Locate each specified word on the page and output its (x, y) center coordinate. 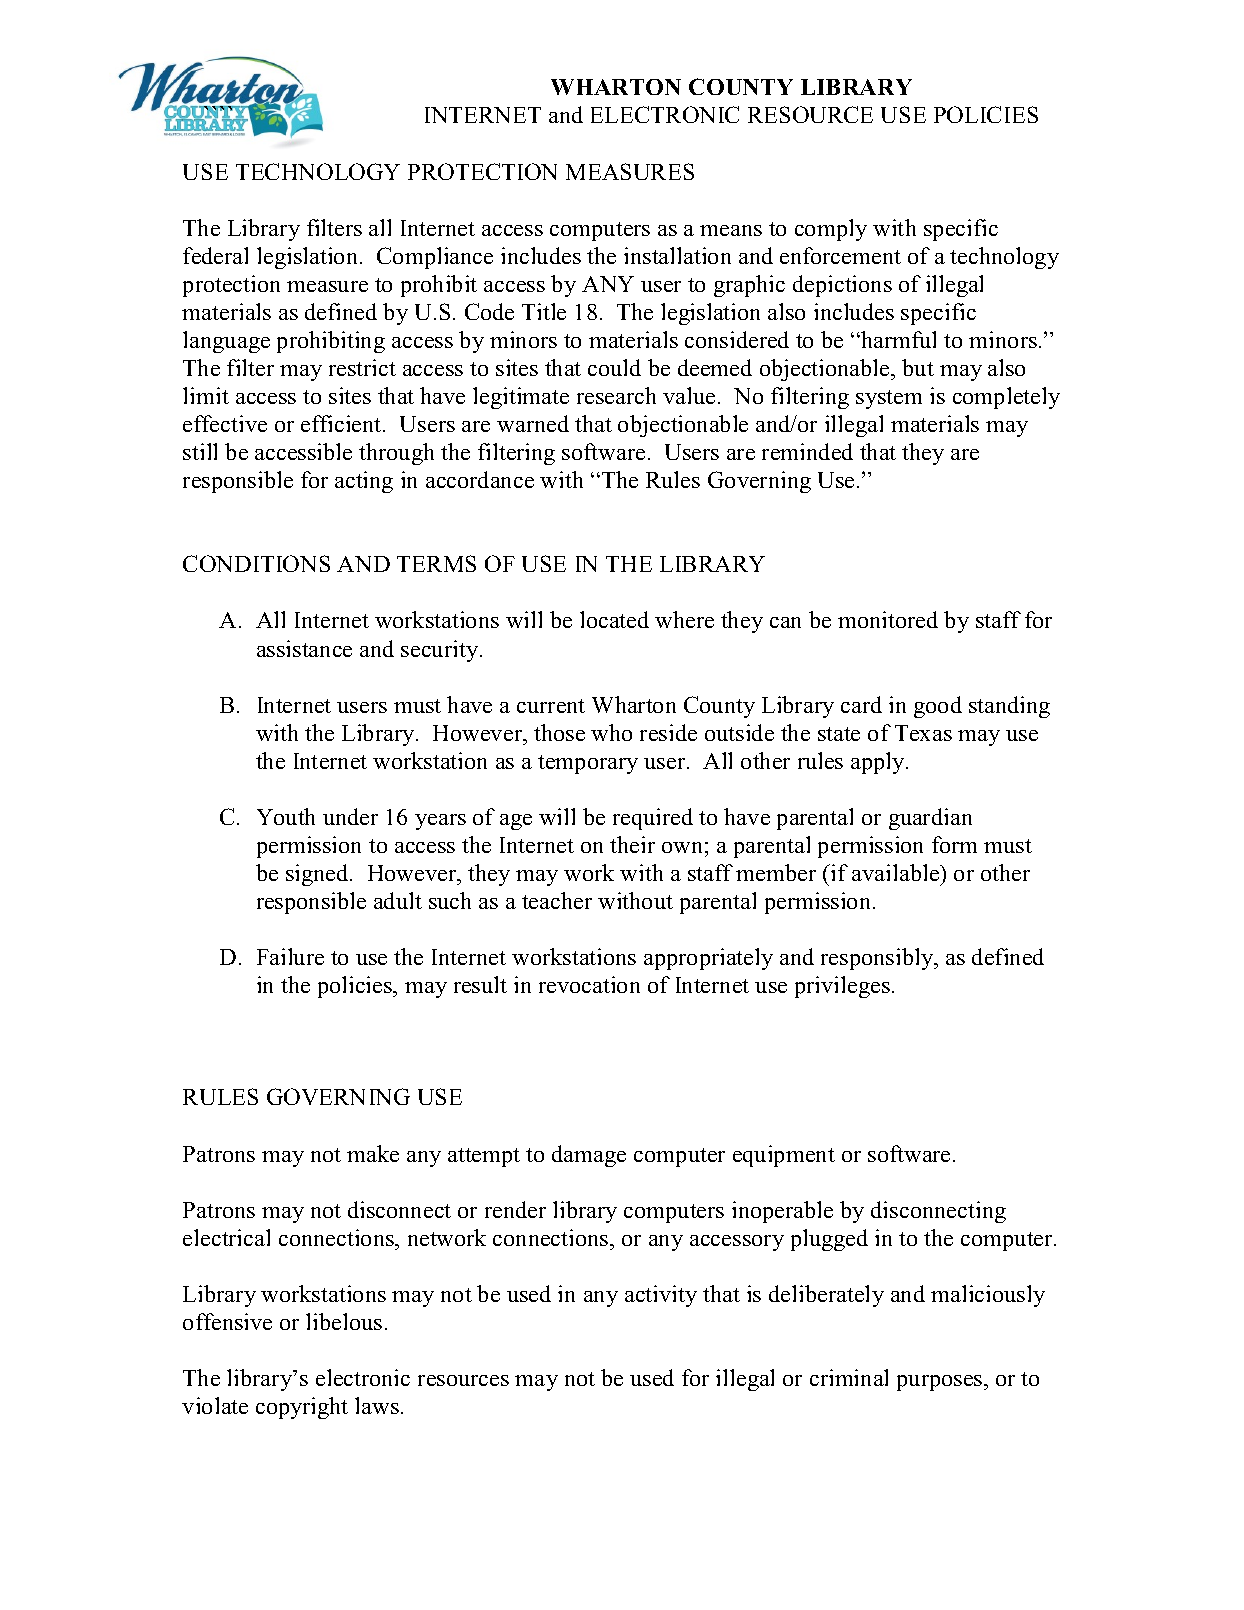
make (373, 1153)
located (614, 619)
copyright (302, 1408)
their (632, 844)
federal (215, 255)
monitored (888, 619)
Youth (286, 816)
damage (589, 1156)
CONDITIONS (256, 563)
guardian (930, 819)
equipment (784, 1156)
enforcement (840, 255)
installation (677, 255)
